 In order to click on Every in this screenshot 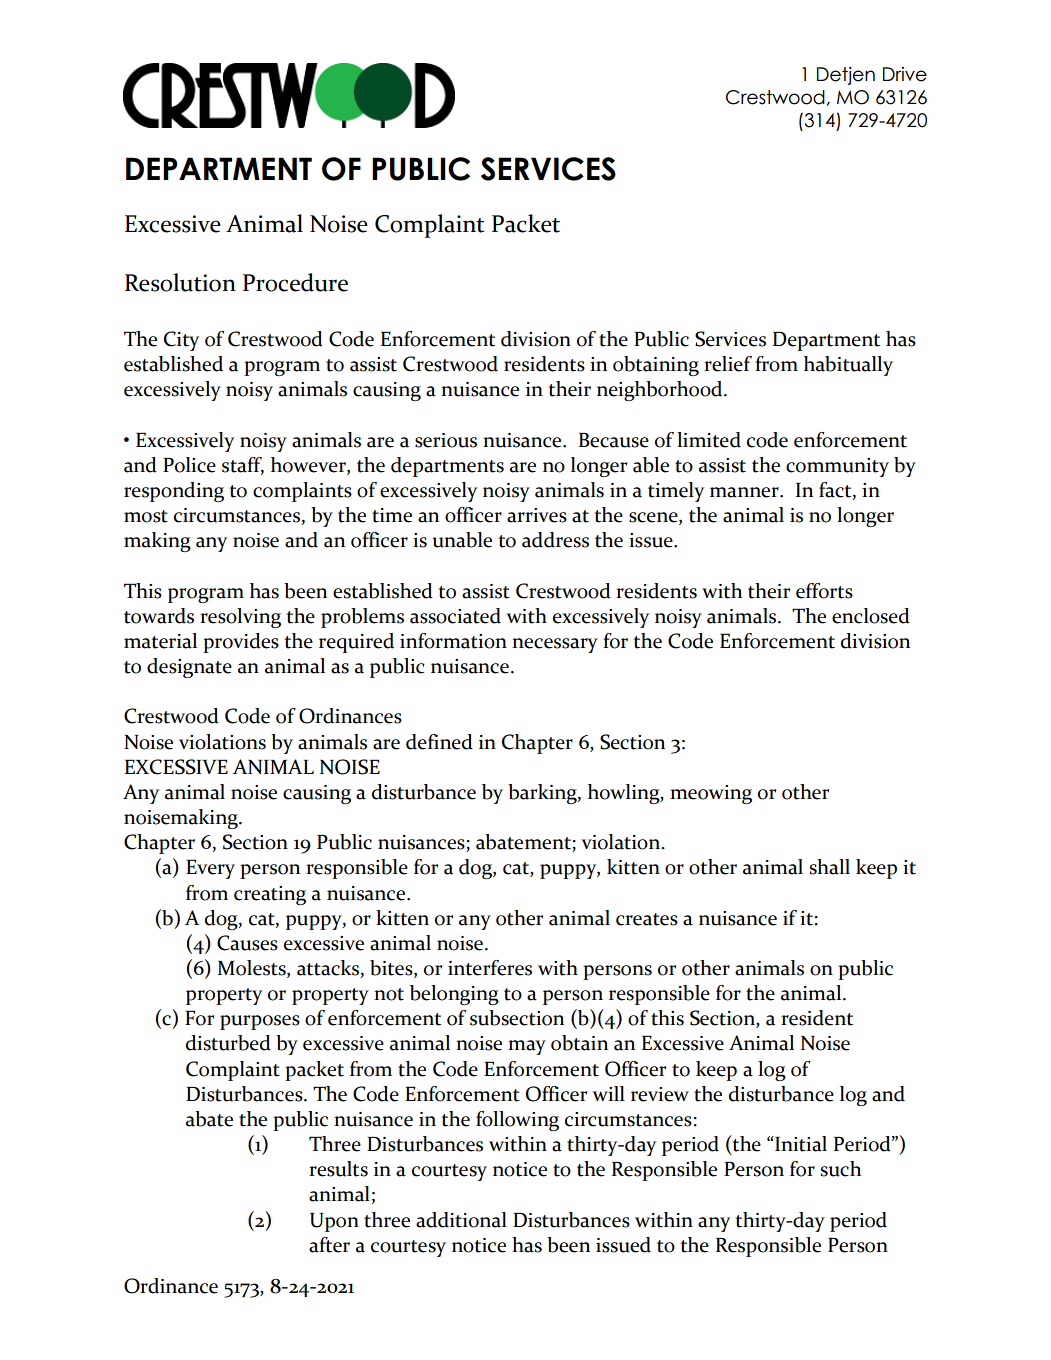, I will do `click(210, 869)`.
